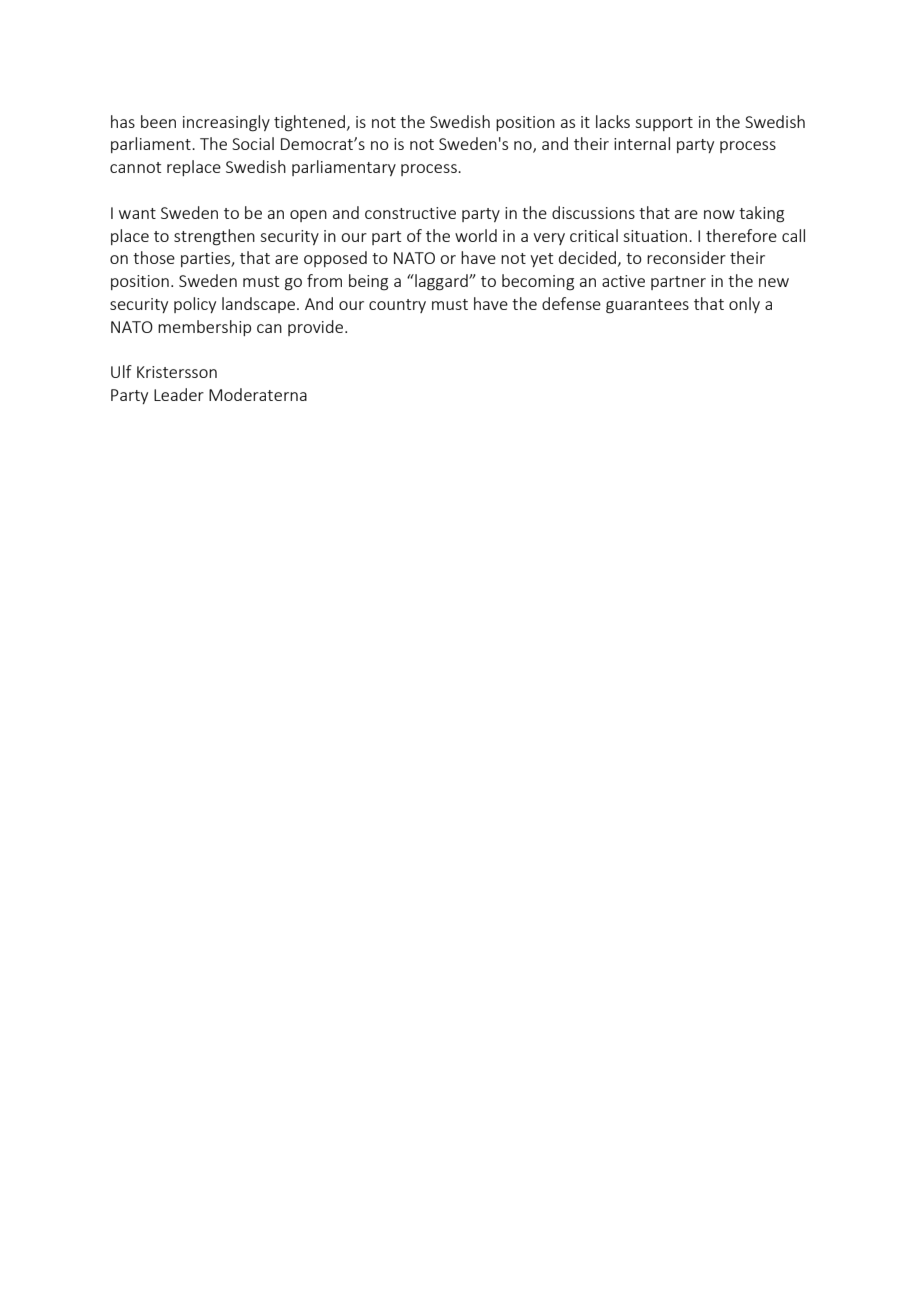 The height and width of the image is (1308, 924). What do you see at coordinates (397, 306) in the image?
I see `country` at bounding box center [397, 306].
